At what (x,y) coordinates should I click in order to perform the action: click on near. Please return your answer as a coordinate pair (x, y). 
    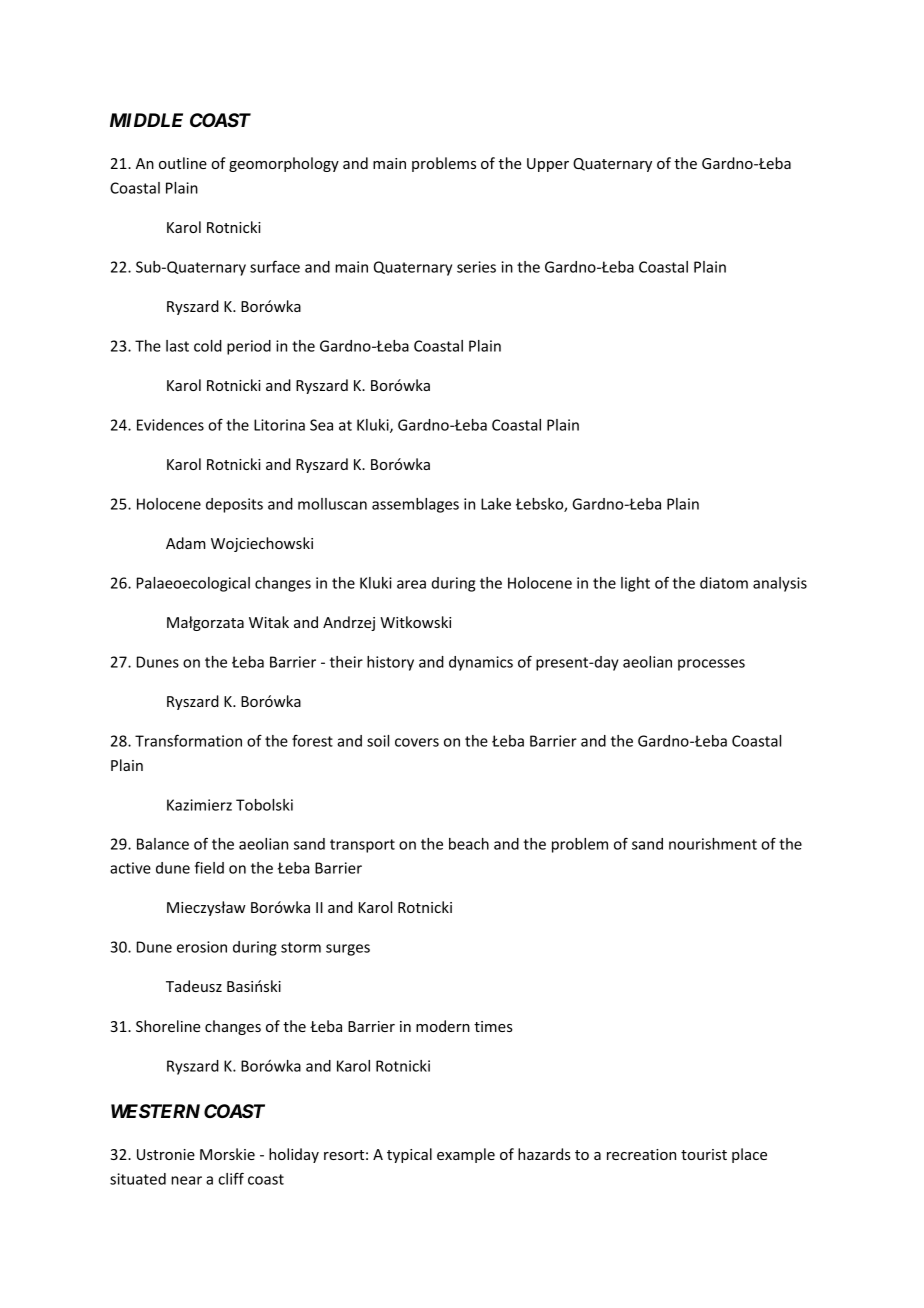
    Looking at the image, I should click on (186, 1180).
